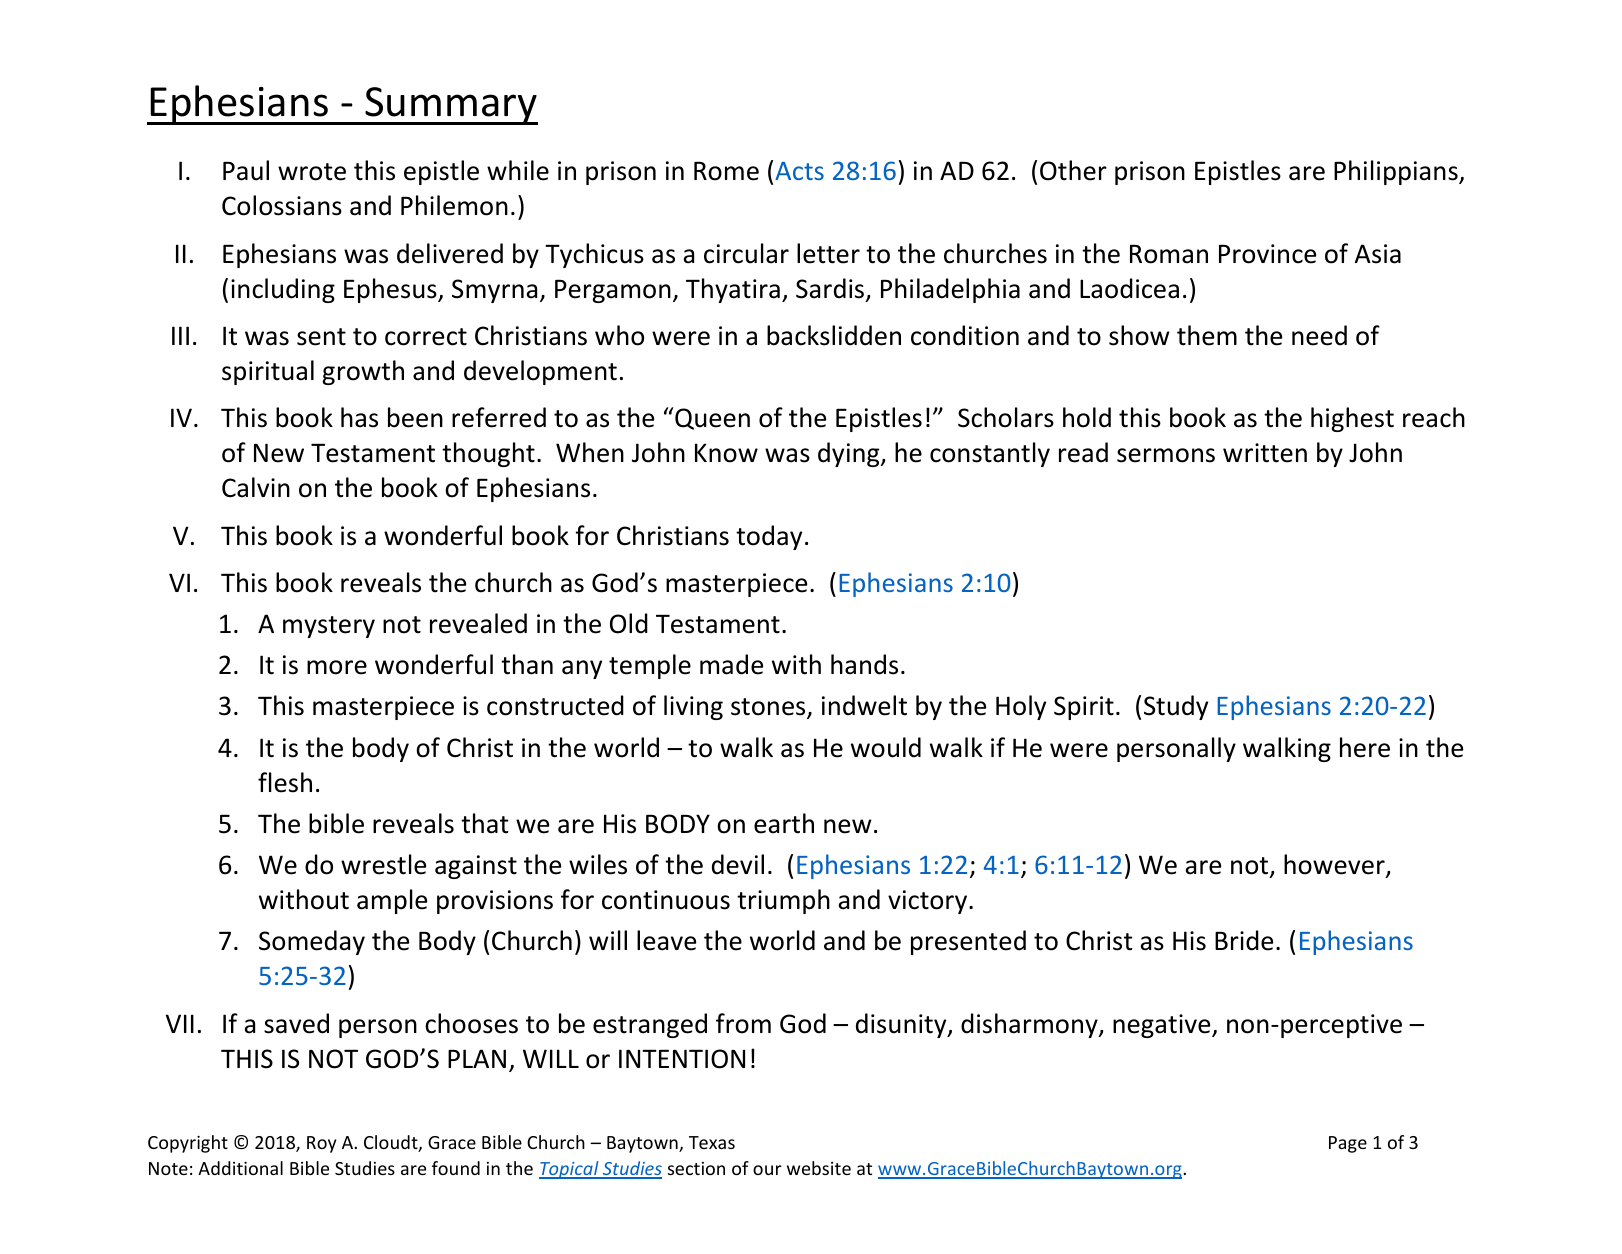  Describe the element at coordinates (1176, 707) in the document. I see `Study` at that location.
